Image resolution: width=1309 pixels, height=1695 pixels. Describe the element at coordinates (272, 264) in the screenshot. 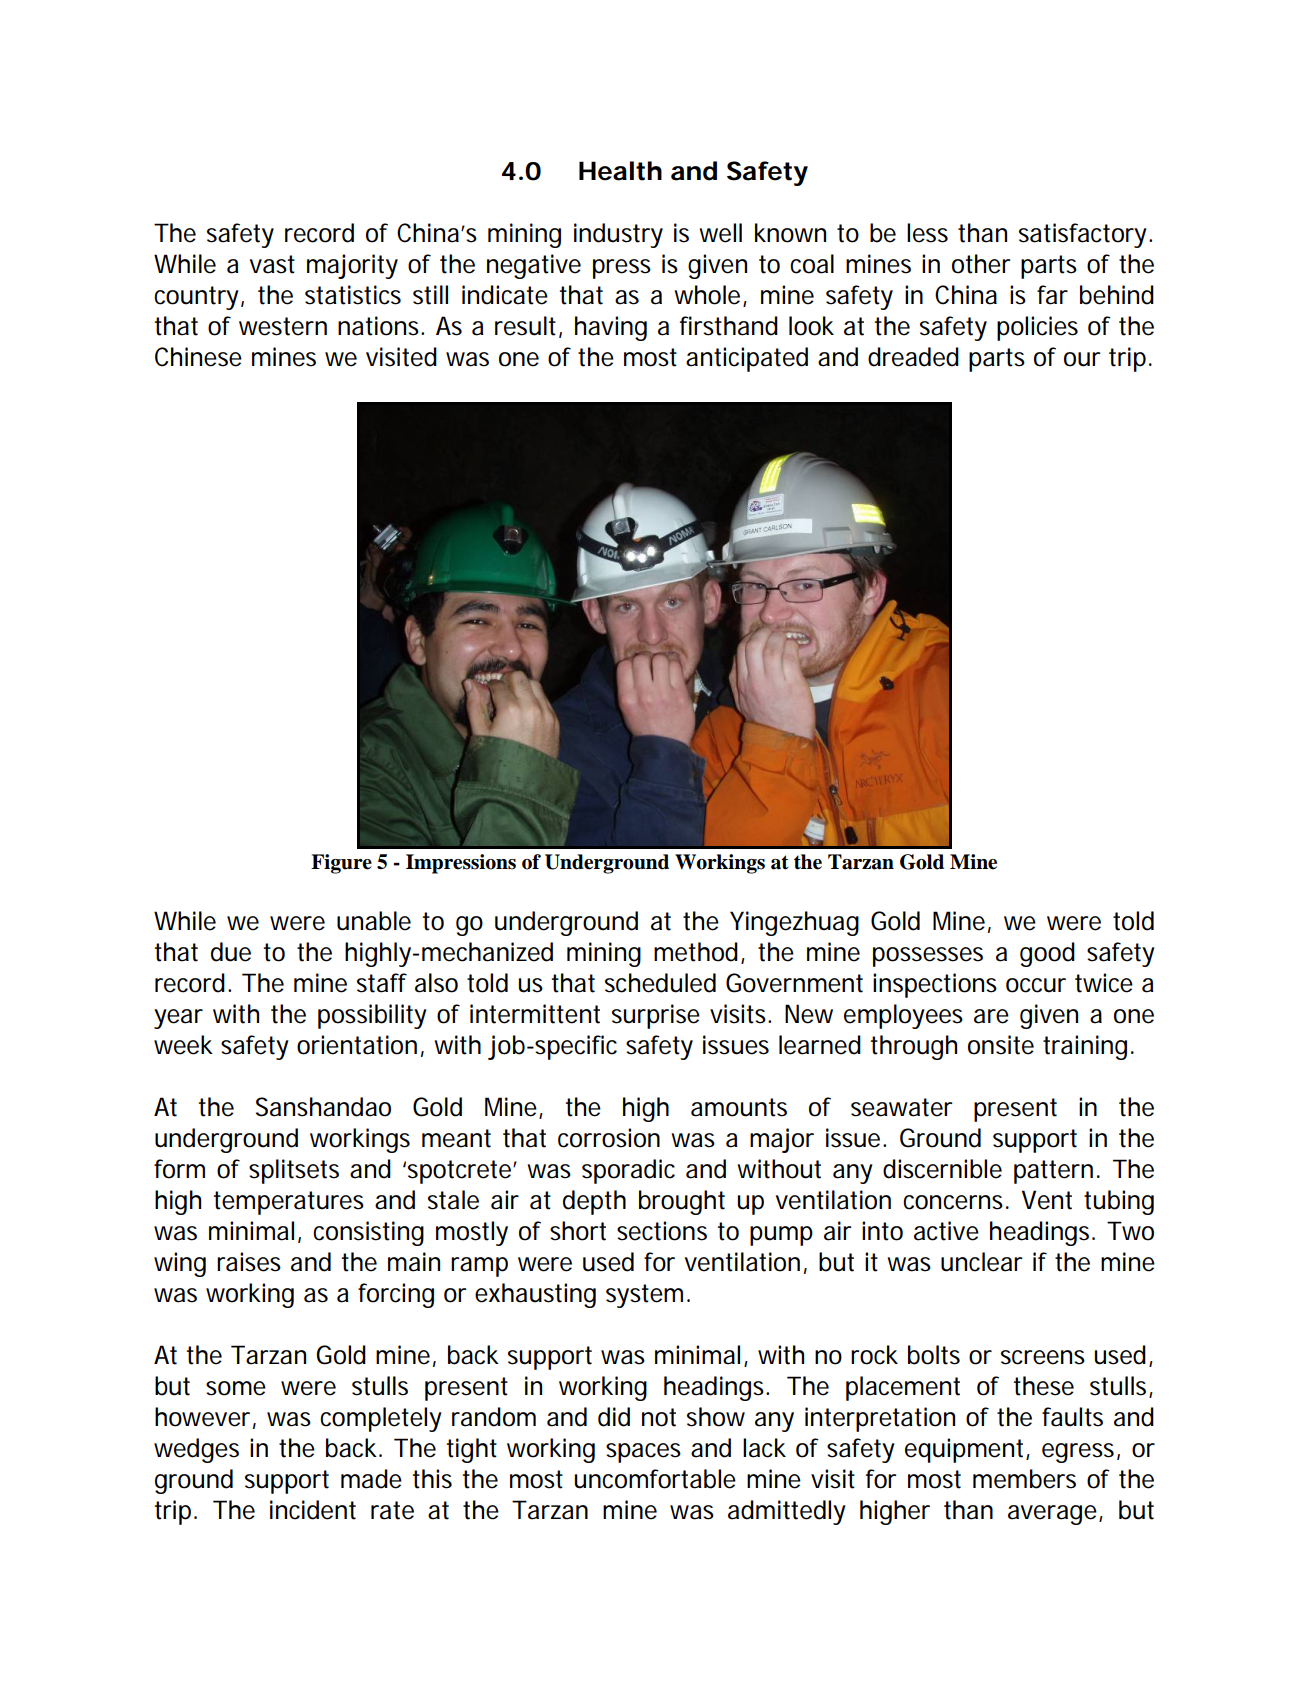

I see `vast` at that location.
